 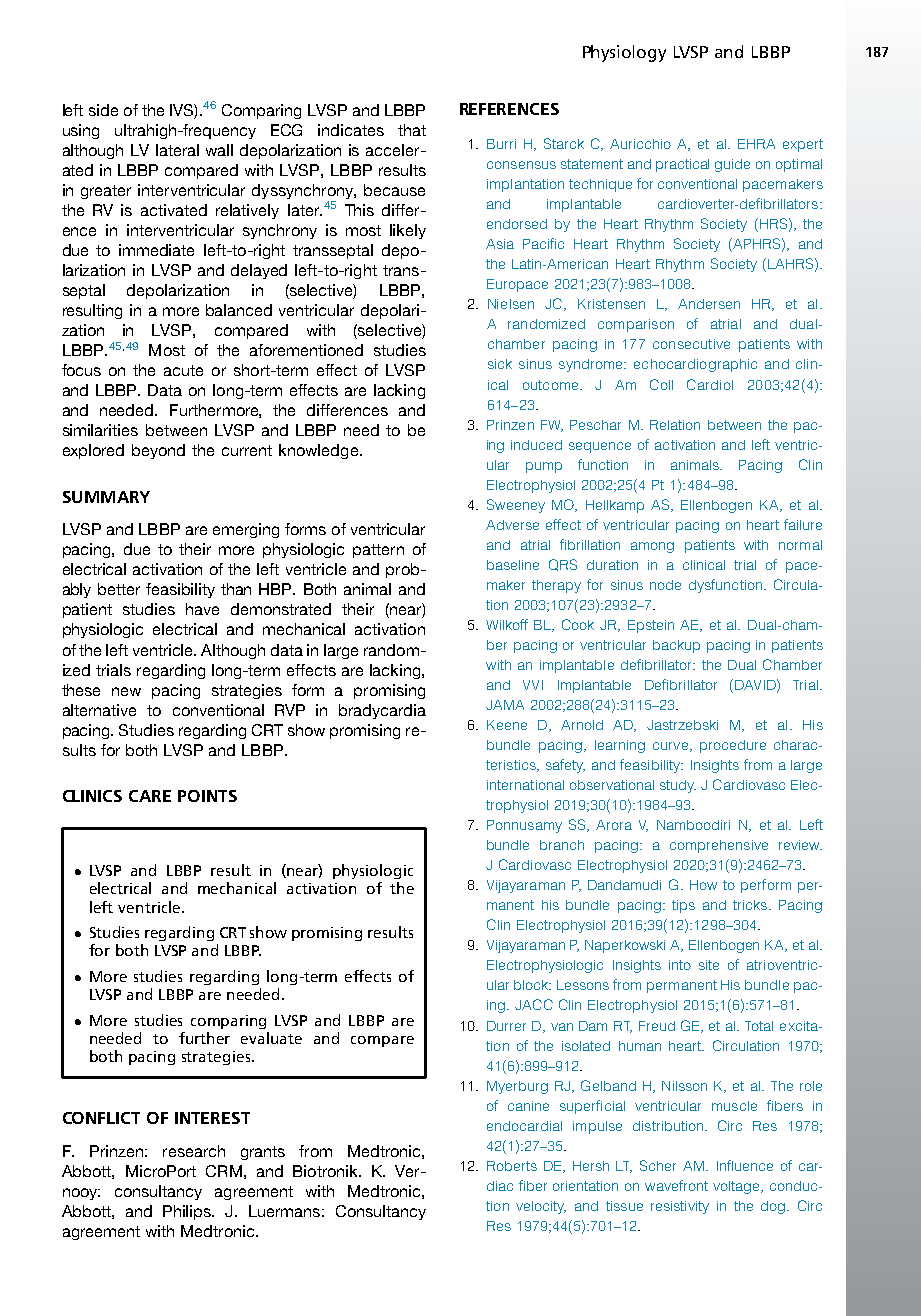 What do you see at coordinates (732, 165) in the page?
I see `guide` at bounding box center [732, 165].
